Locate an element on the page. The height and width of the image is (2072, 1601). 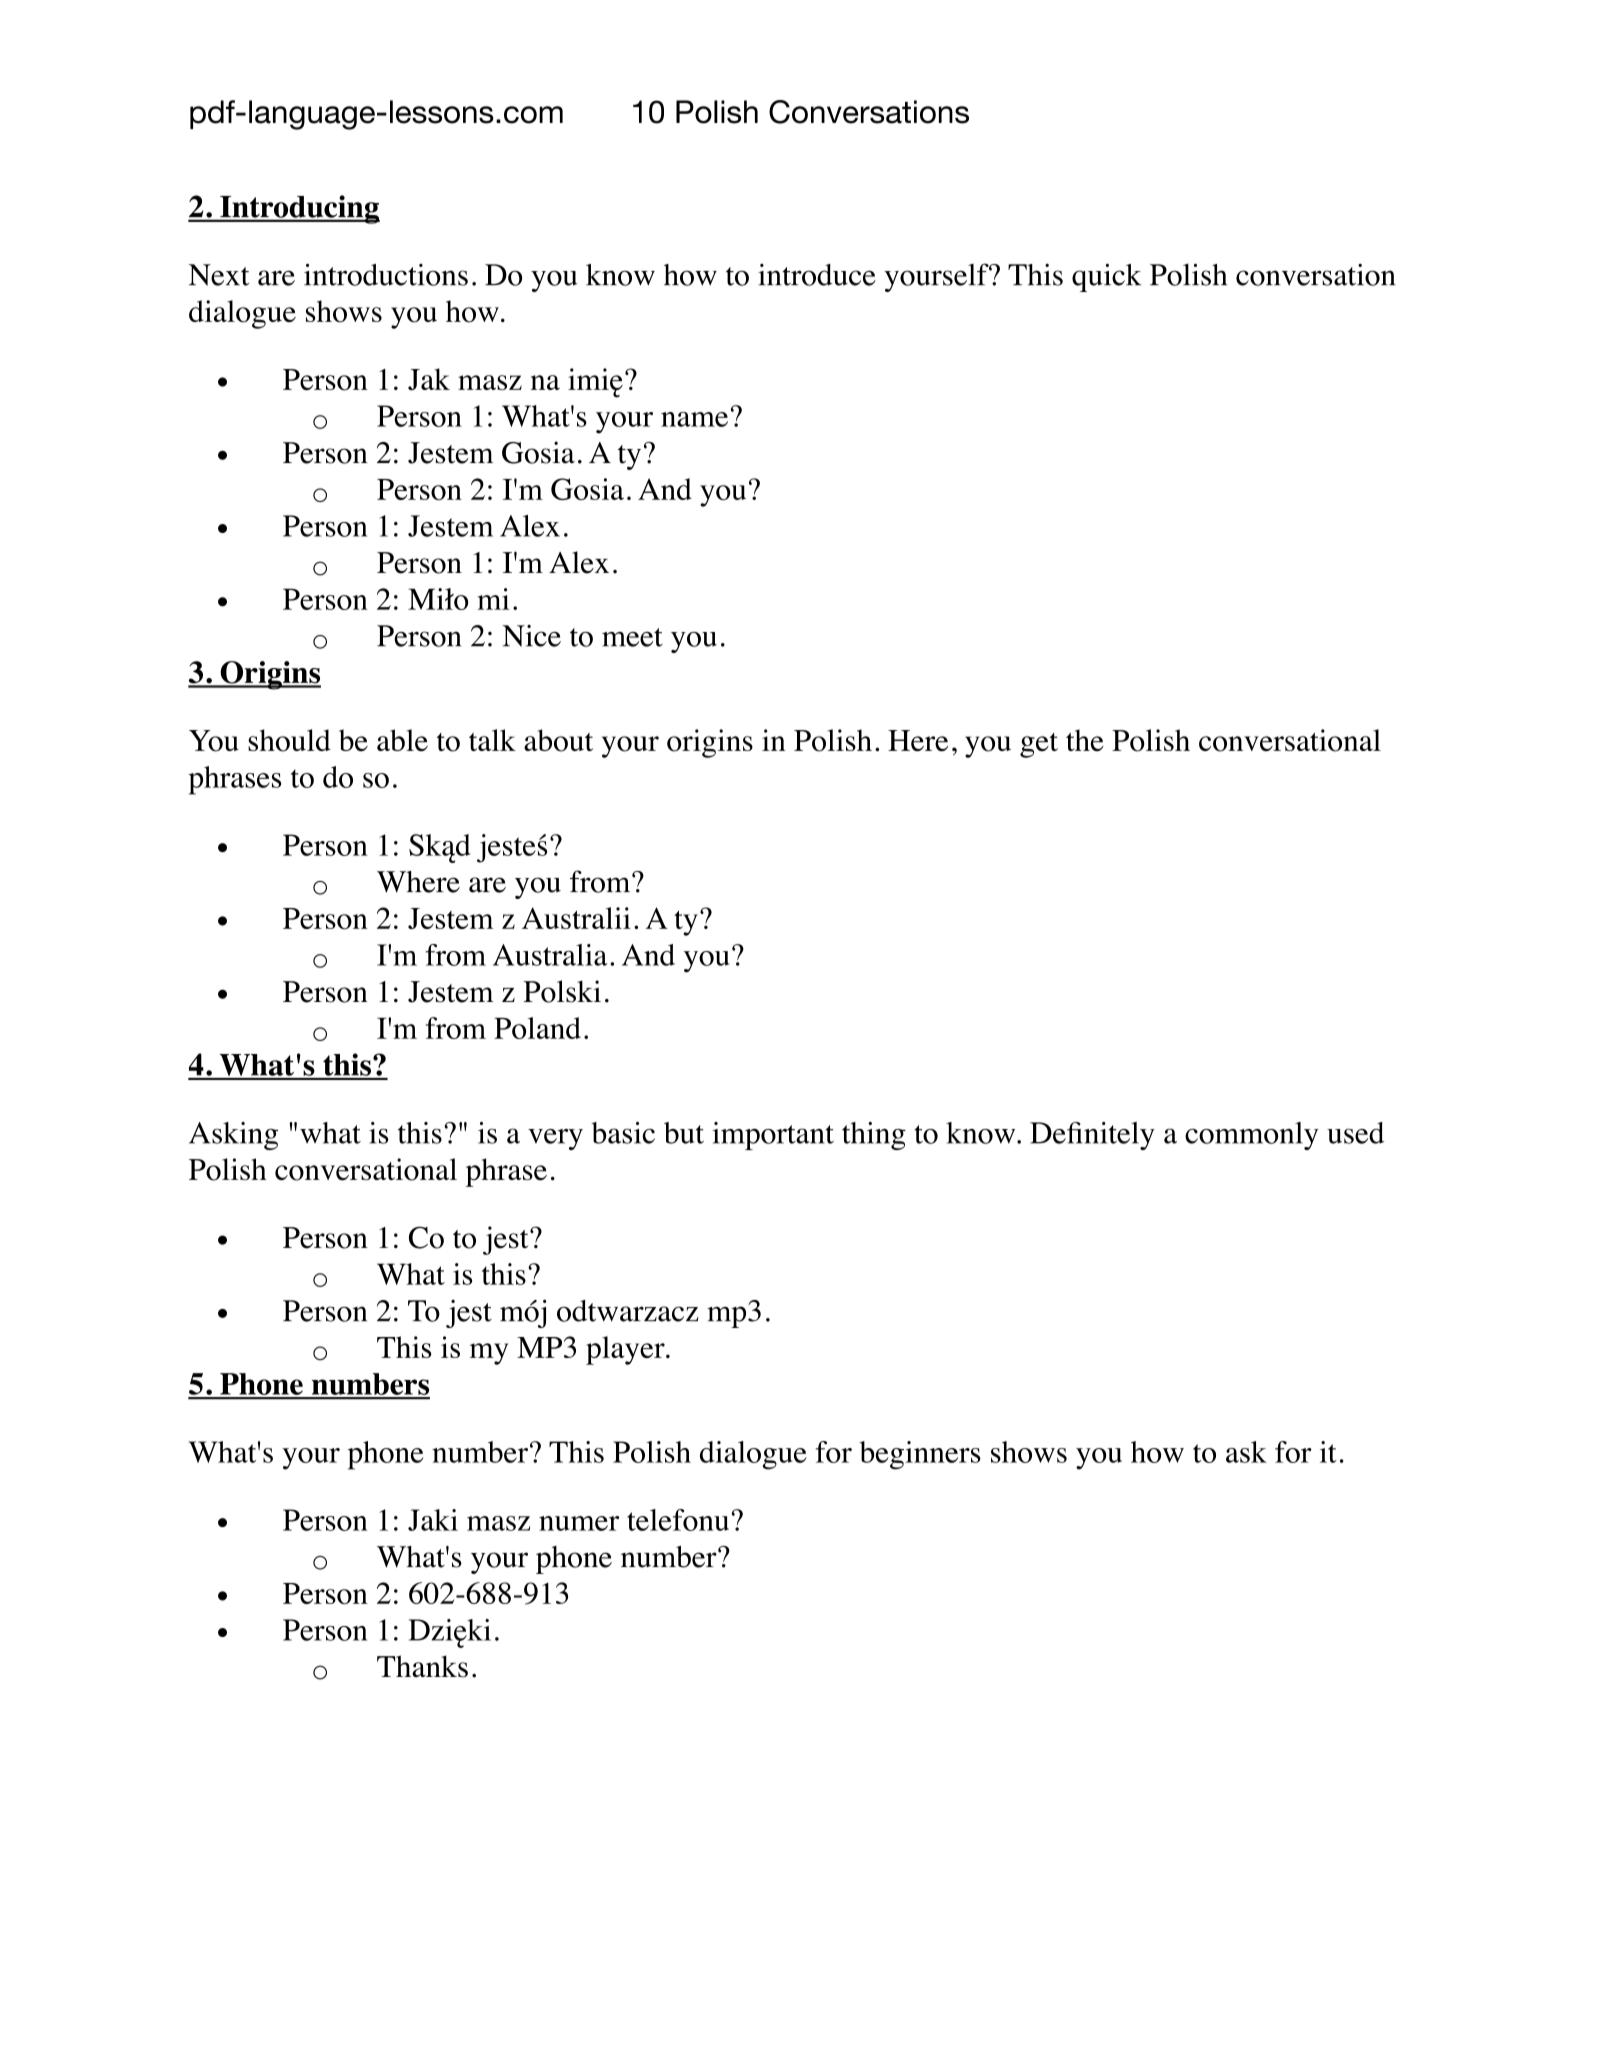
Definitely is located at coordinates (1092, 1136).
